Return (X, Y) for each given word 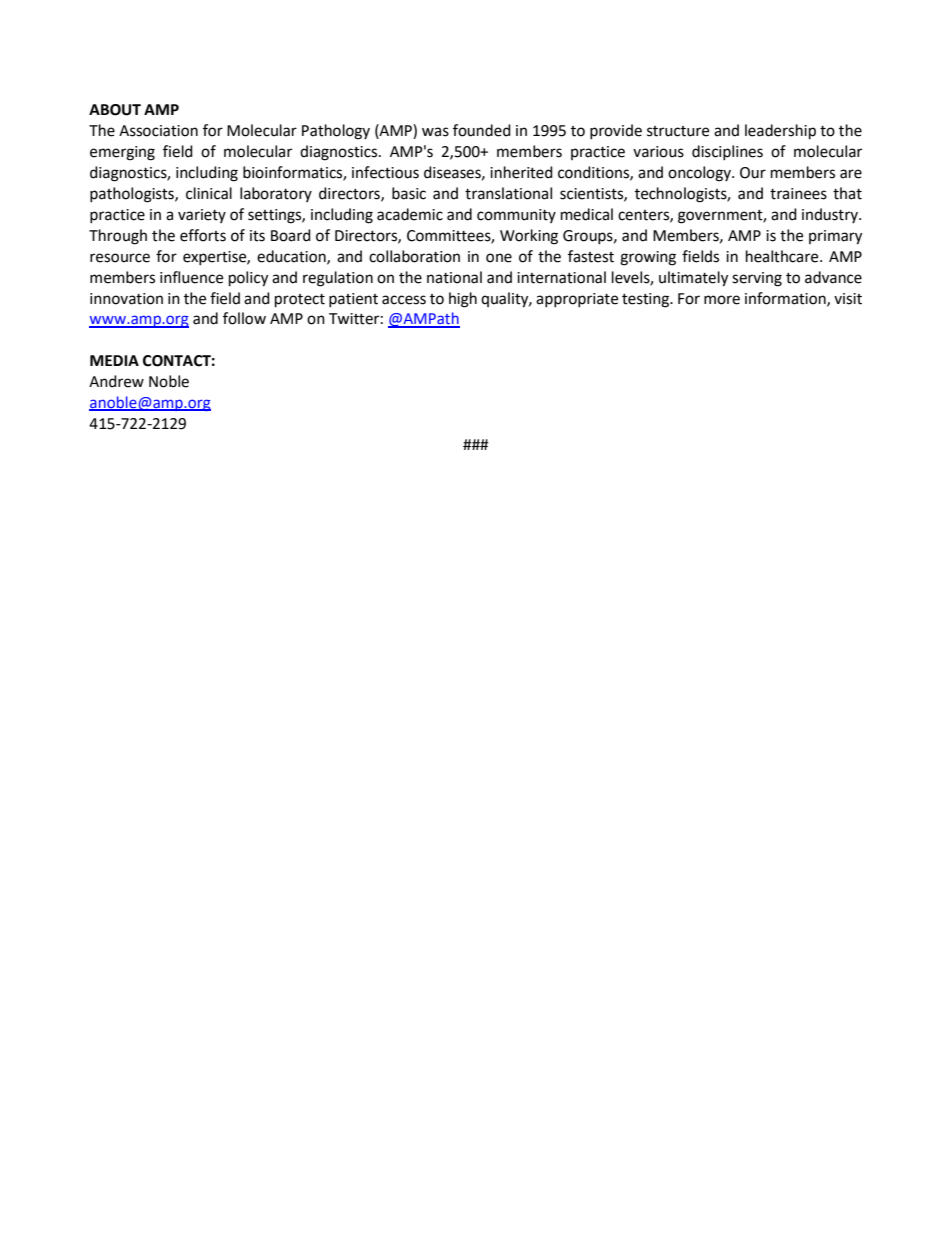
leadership (780, 132)
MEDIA (114, 360)
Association (158, 131)
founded (482, 130)
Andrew (116, 381)
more (722, 300)
